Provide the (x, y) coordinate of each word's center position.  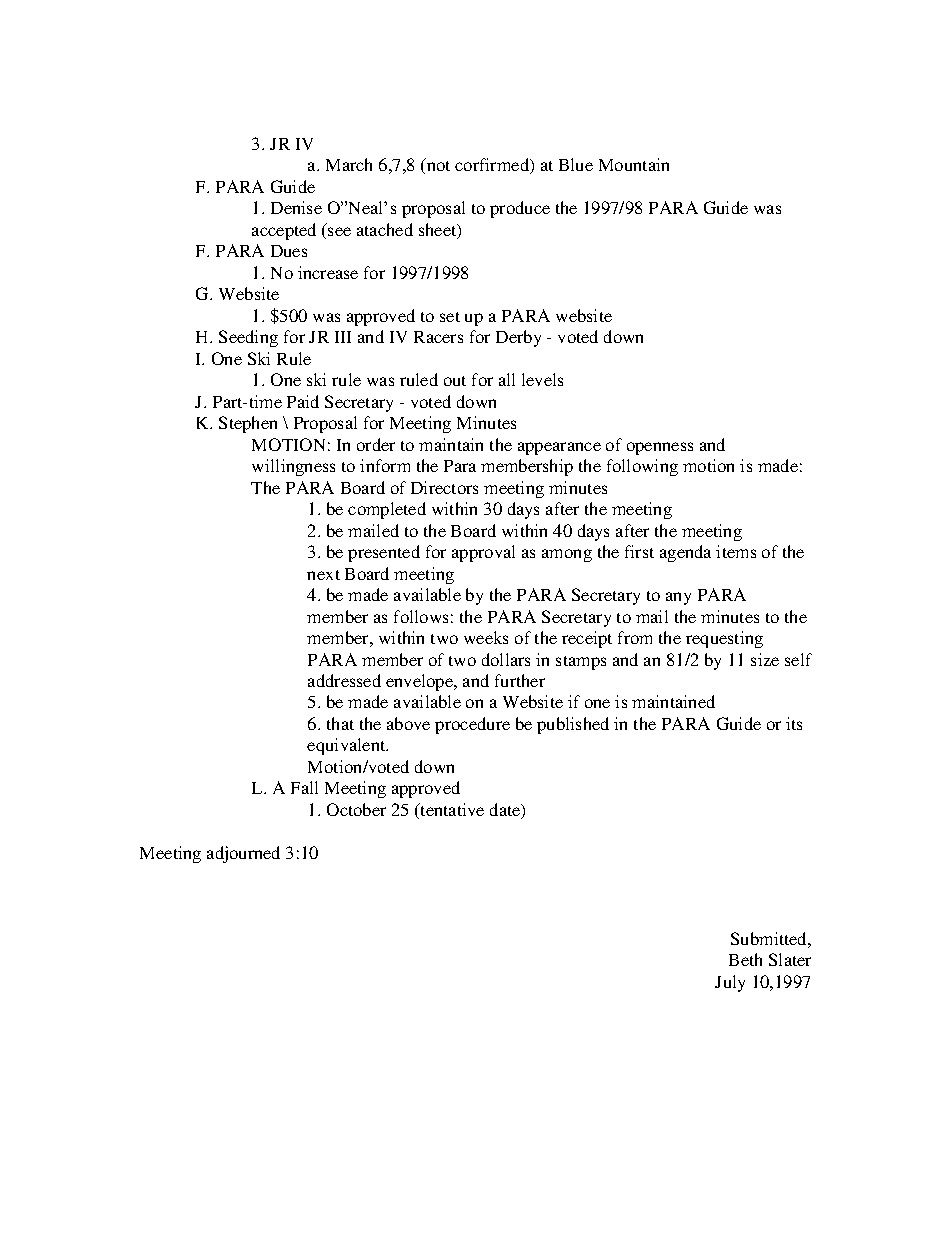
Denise (296, 207)
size (765, 659)
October (356, 809)
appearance (559, 448)
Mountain (634, 164)
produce (520, 209)
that (340, 723)
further (520, 680)
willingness (293, 467)
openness (660, 448)
